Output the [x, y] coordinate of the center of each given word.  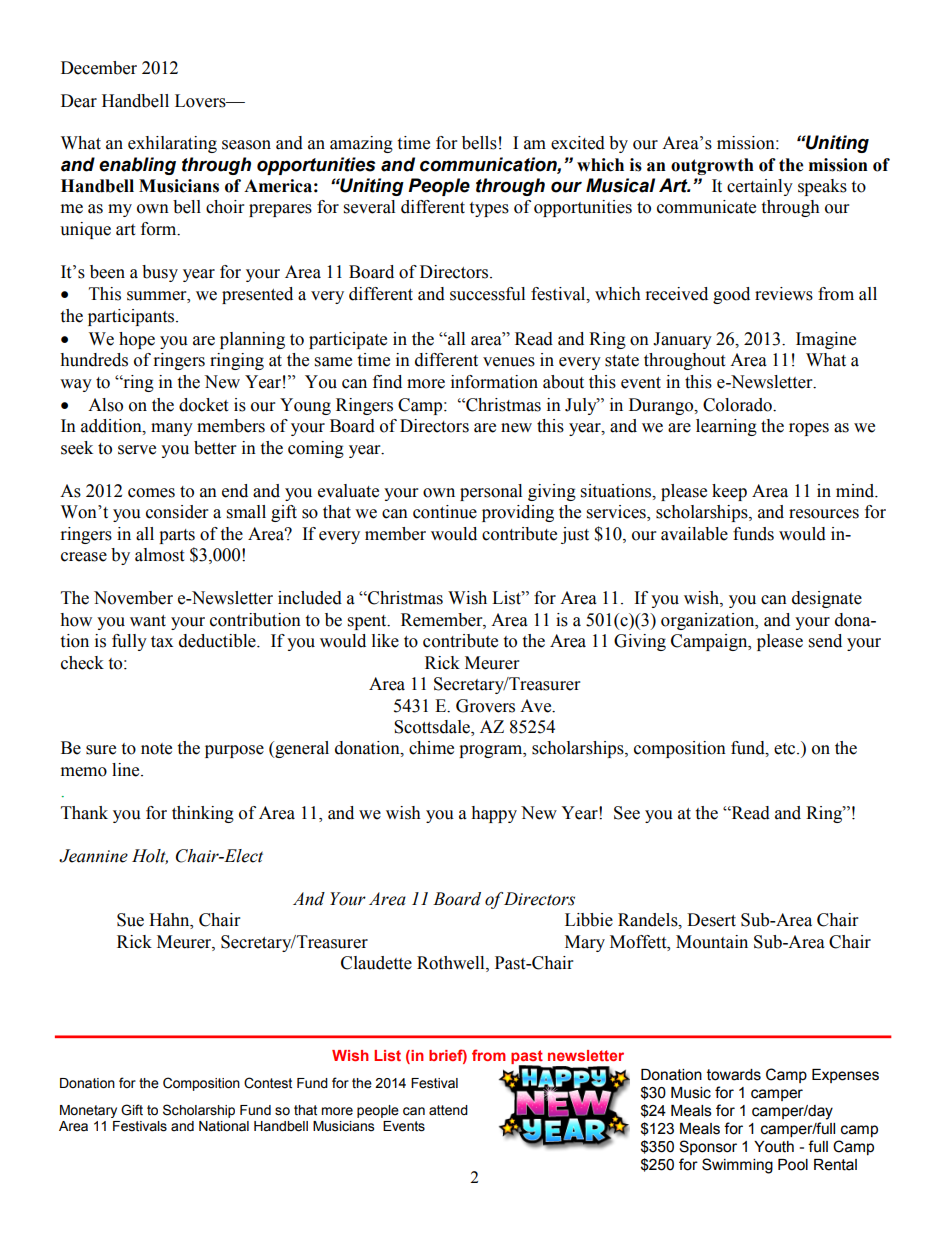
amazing [361, 144]
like [385, 641]
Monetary [88, 1111]
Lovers [201, 101]
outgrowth [712, 166]
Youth [774, 1147]
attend [448, 1110]
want [148, 621]
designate [827, 599]
